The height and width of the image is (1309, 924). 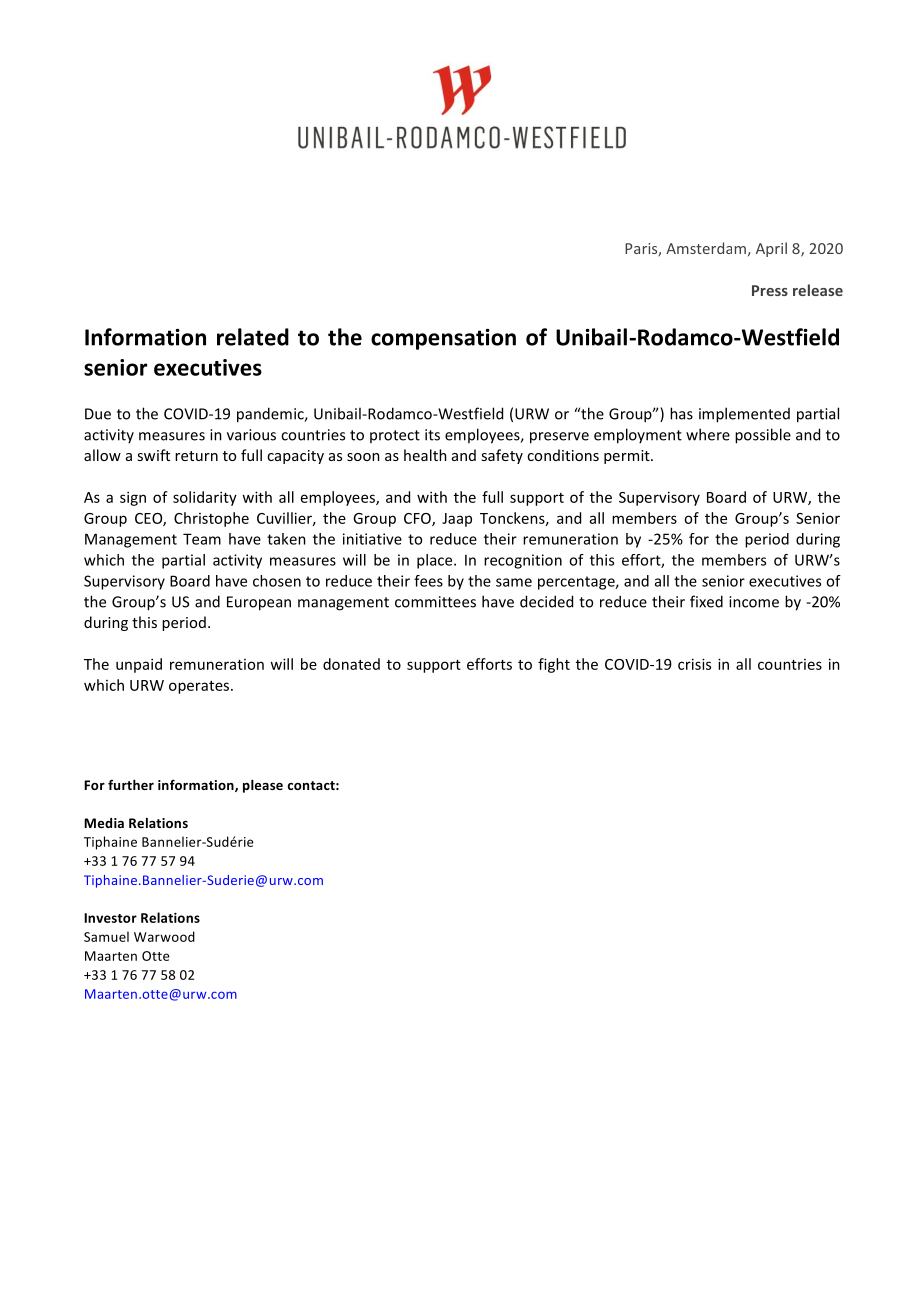 What do you see at coordinates (443, 339) in the image?
I see `compensation` at bounding box center [443, 339].
